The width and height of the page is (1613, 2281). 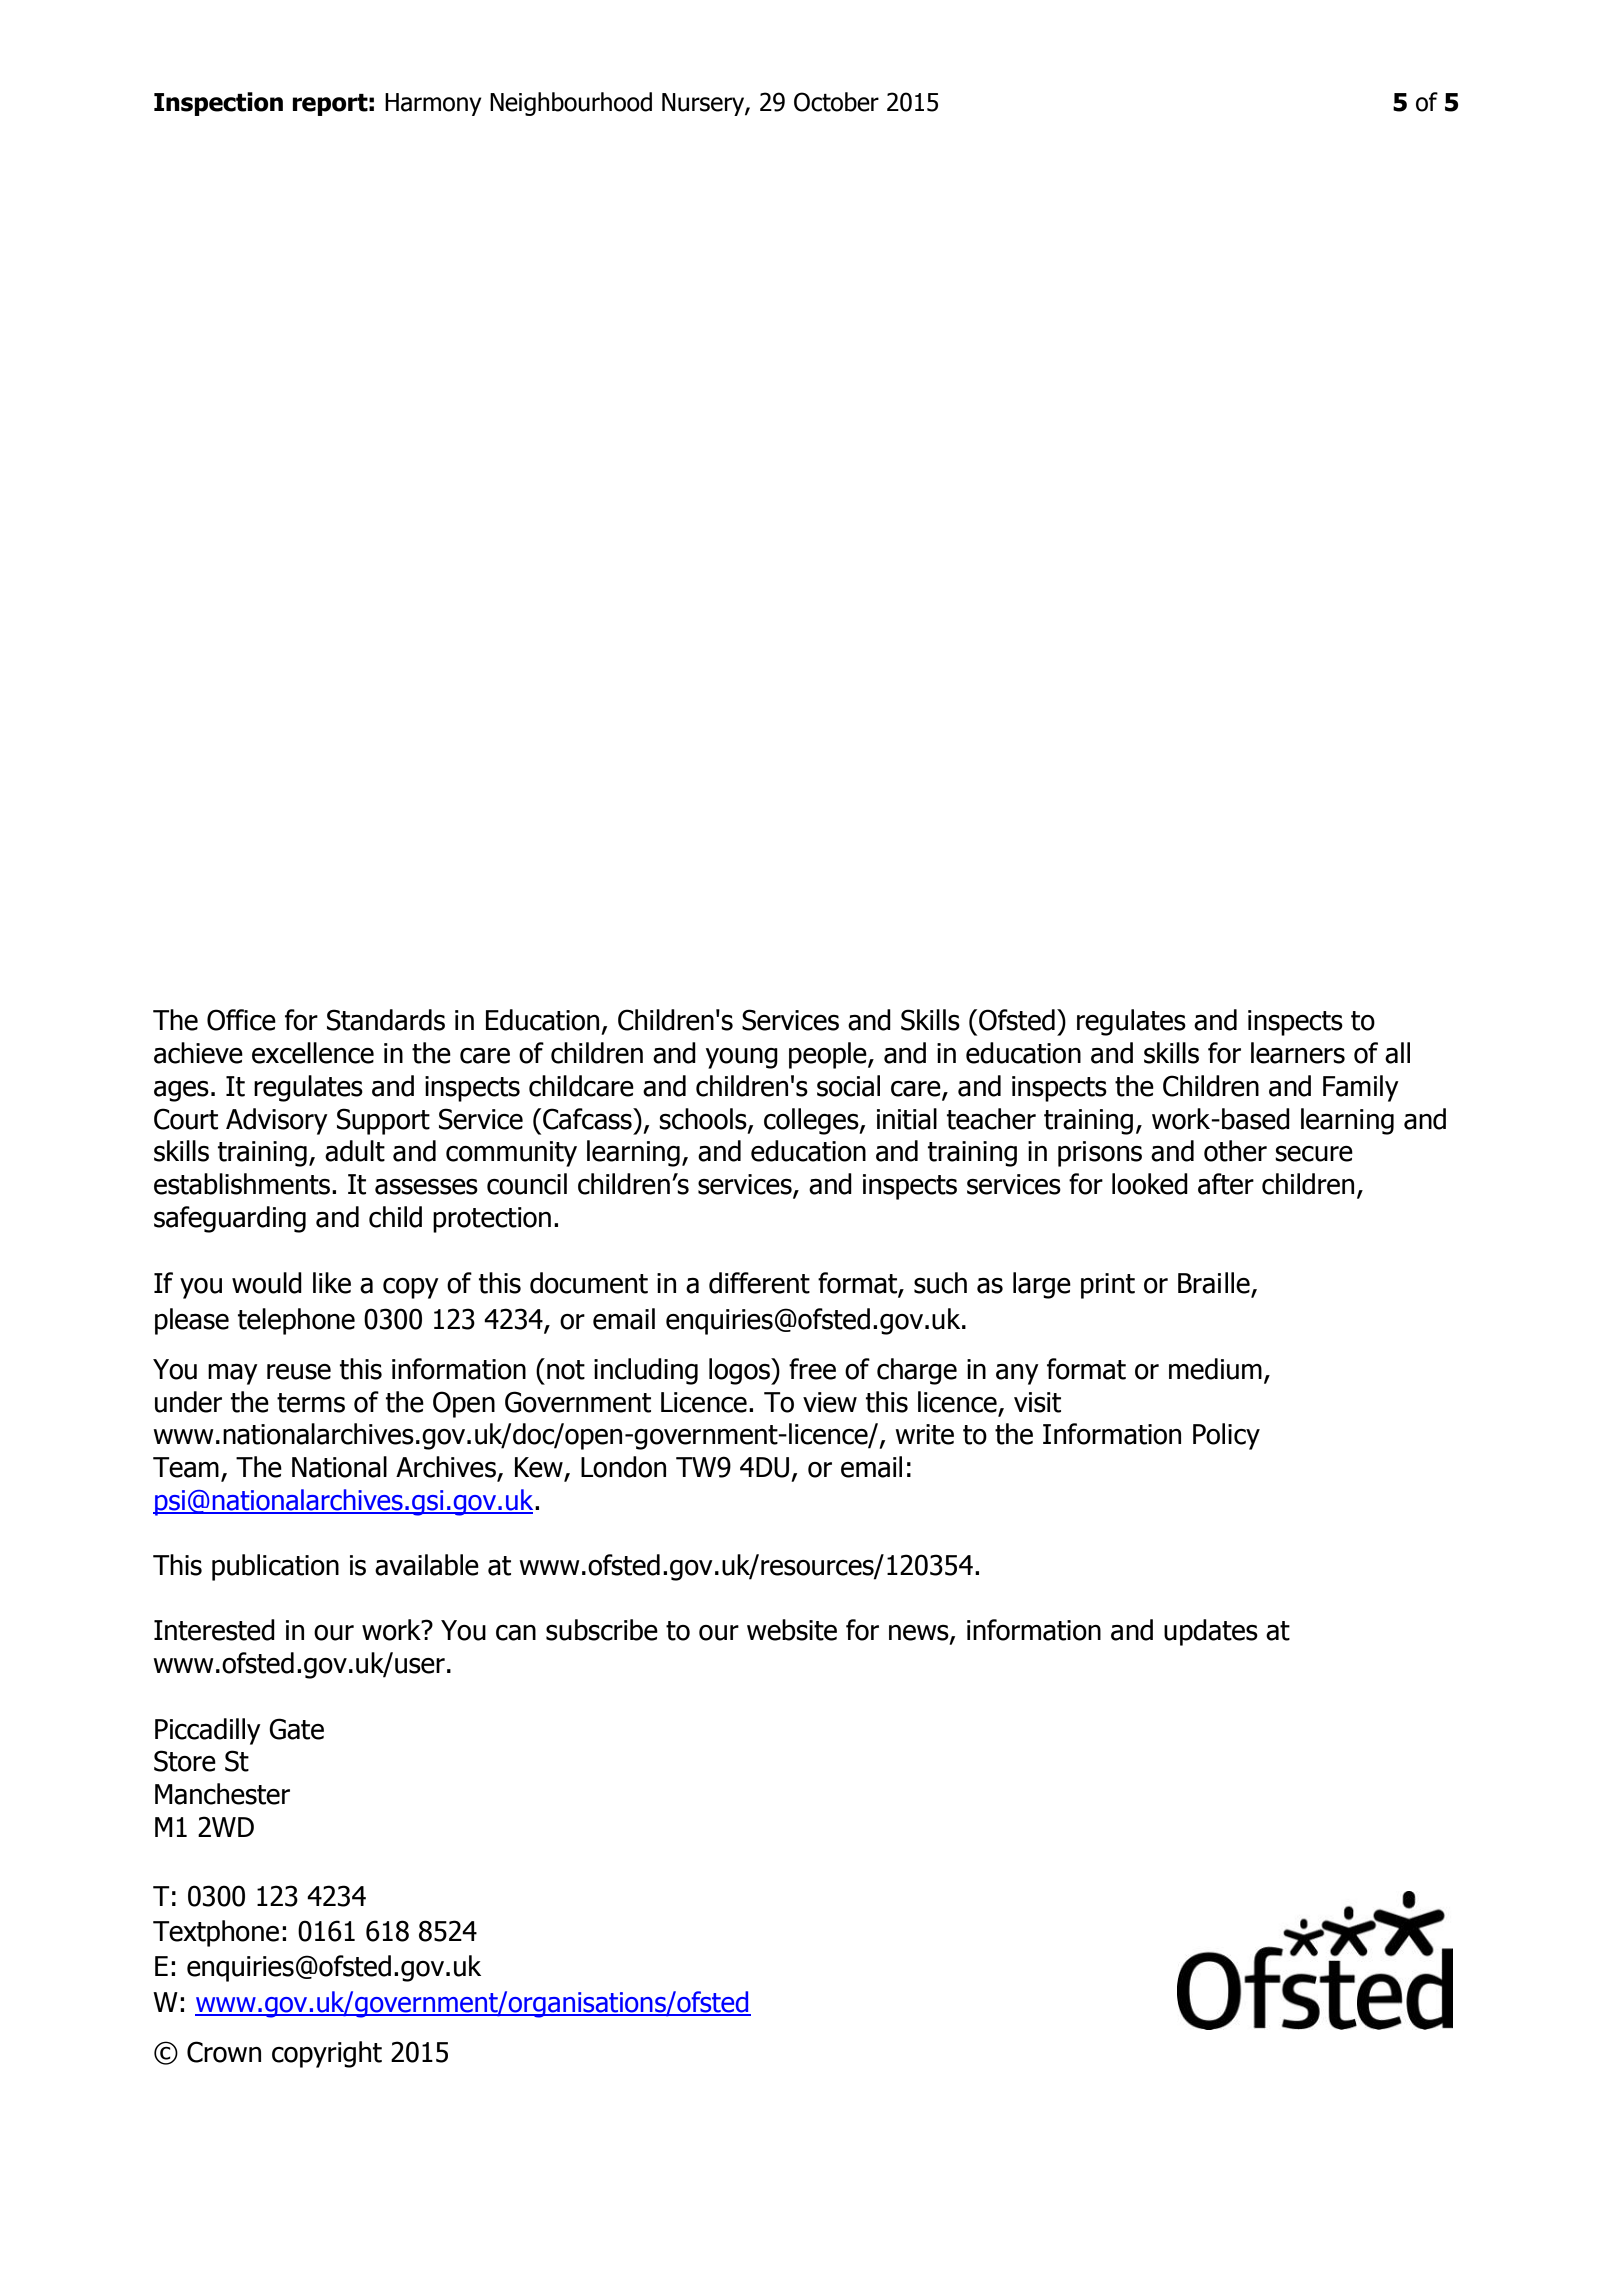 What do you see at coordinates (1298, 1053) in the page?
I see `learners` at bounding box center [1298, 1053].
